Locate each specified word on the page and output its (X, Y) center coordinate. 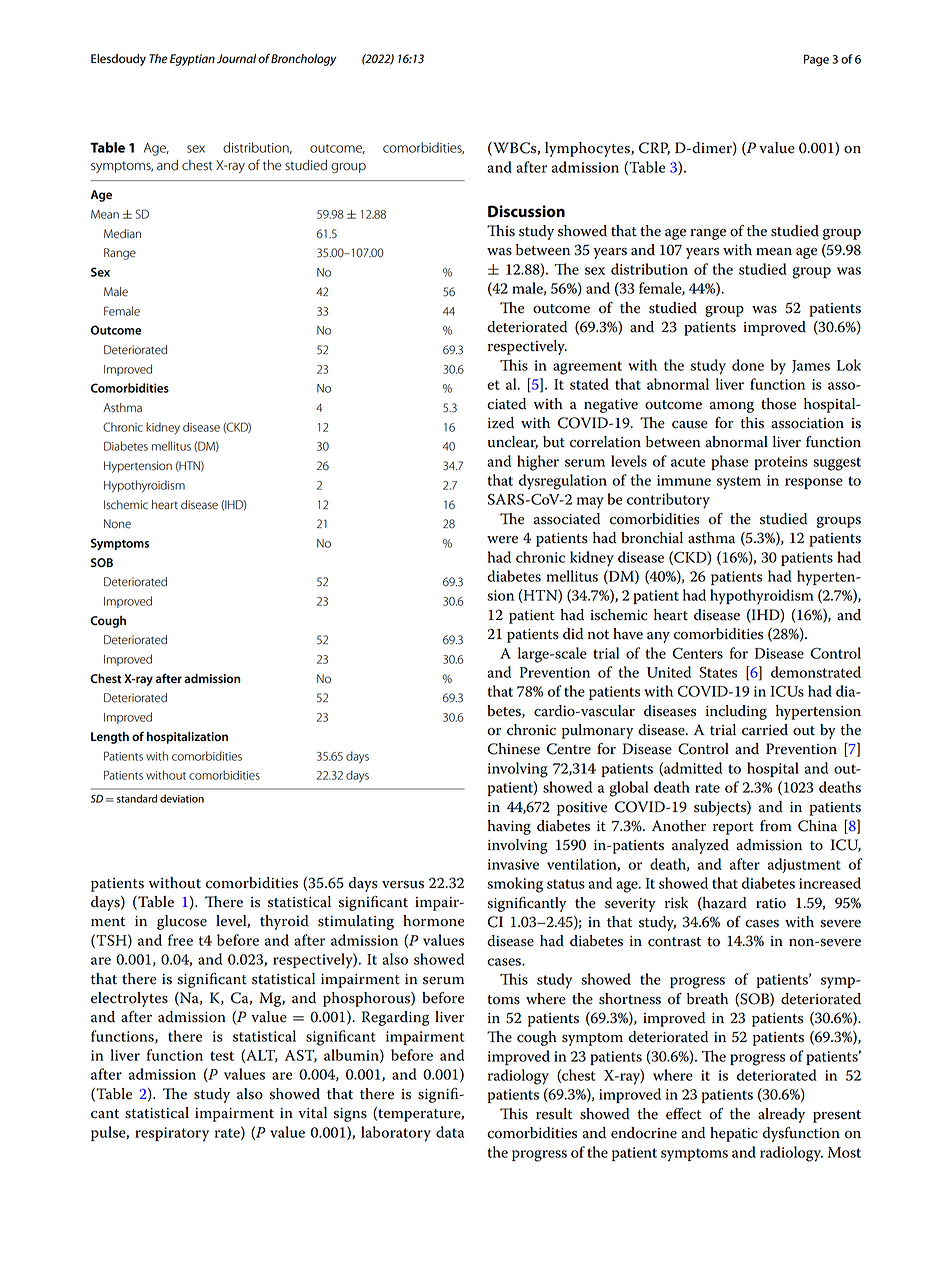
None (117, 524)
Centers (697, 653)
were (502, 540)
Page (816, 60)
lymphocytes (588, 149)
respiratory (172, 1134)
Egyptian (192, 60)
